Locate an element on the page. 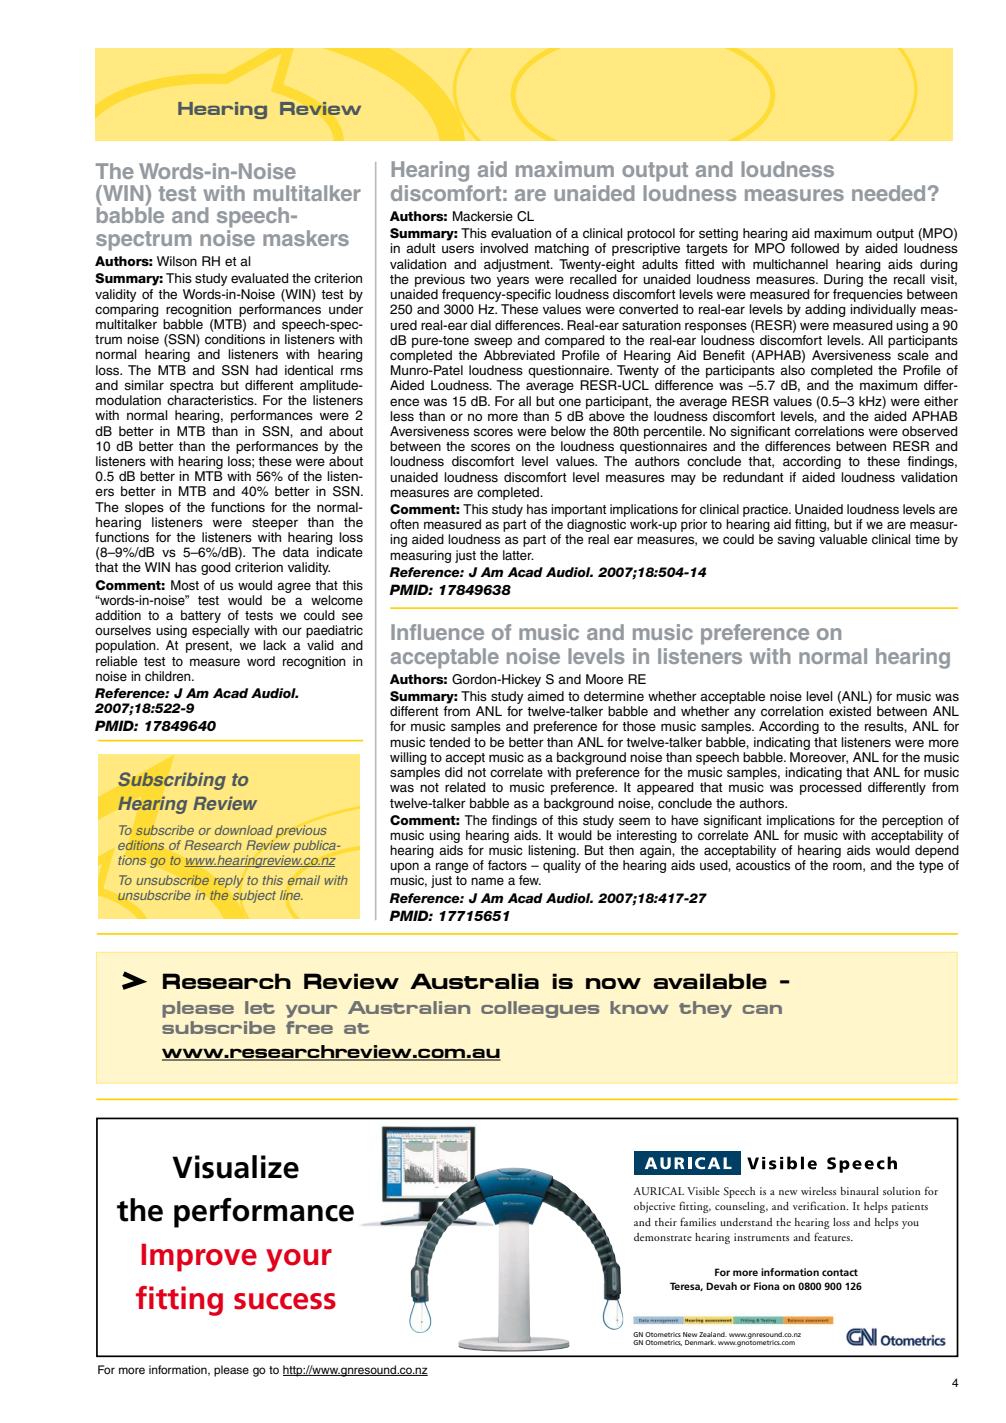 Image resolution: width=1006 pixels, height=1423 pixels. demonstrate is located at coordinates (663, 1237).
